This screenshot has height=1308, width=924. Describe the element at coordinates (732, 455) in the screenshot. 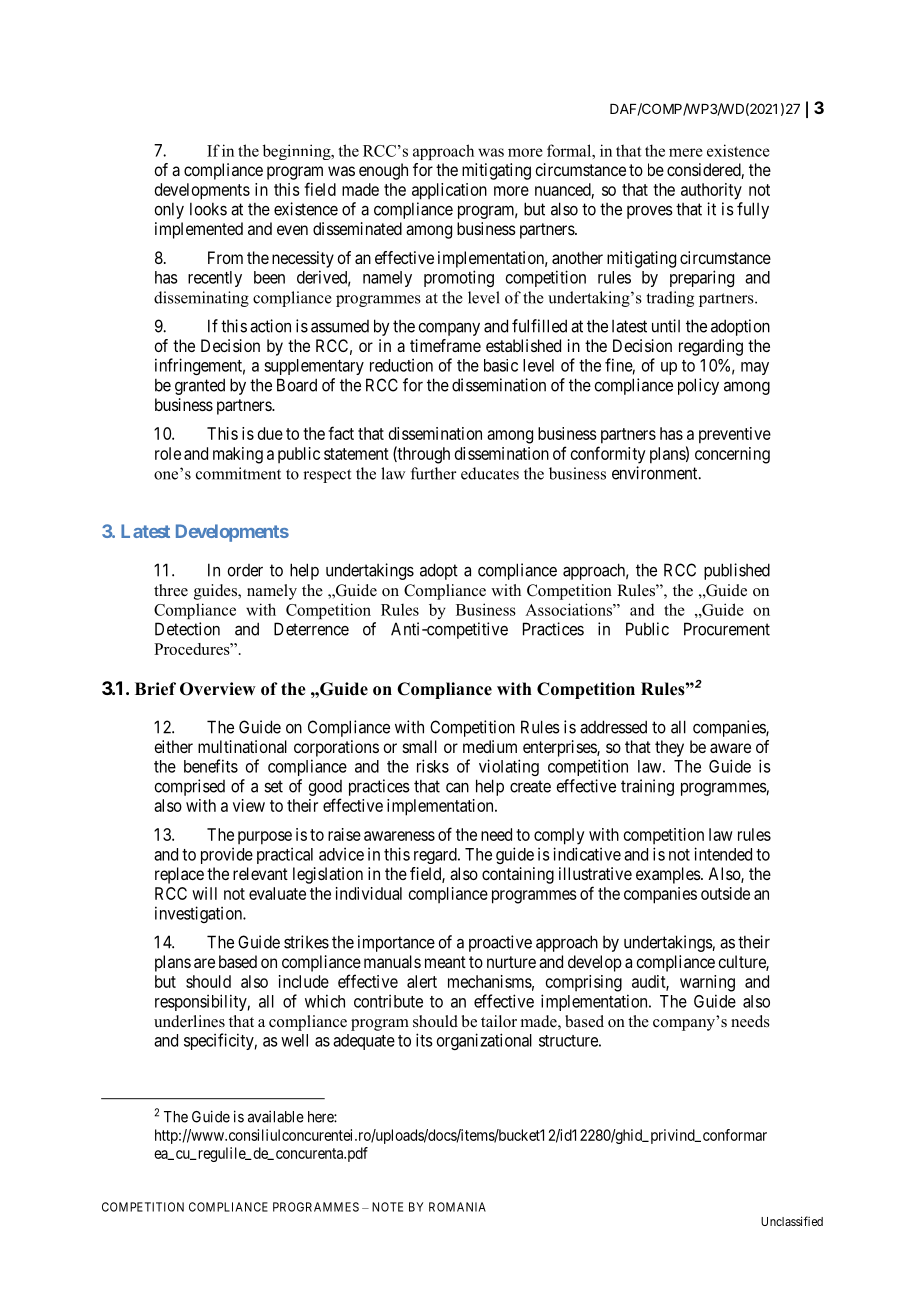

I see `concerning` at that location.
